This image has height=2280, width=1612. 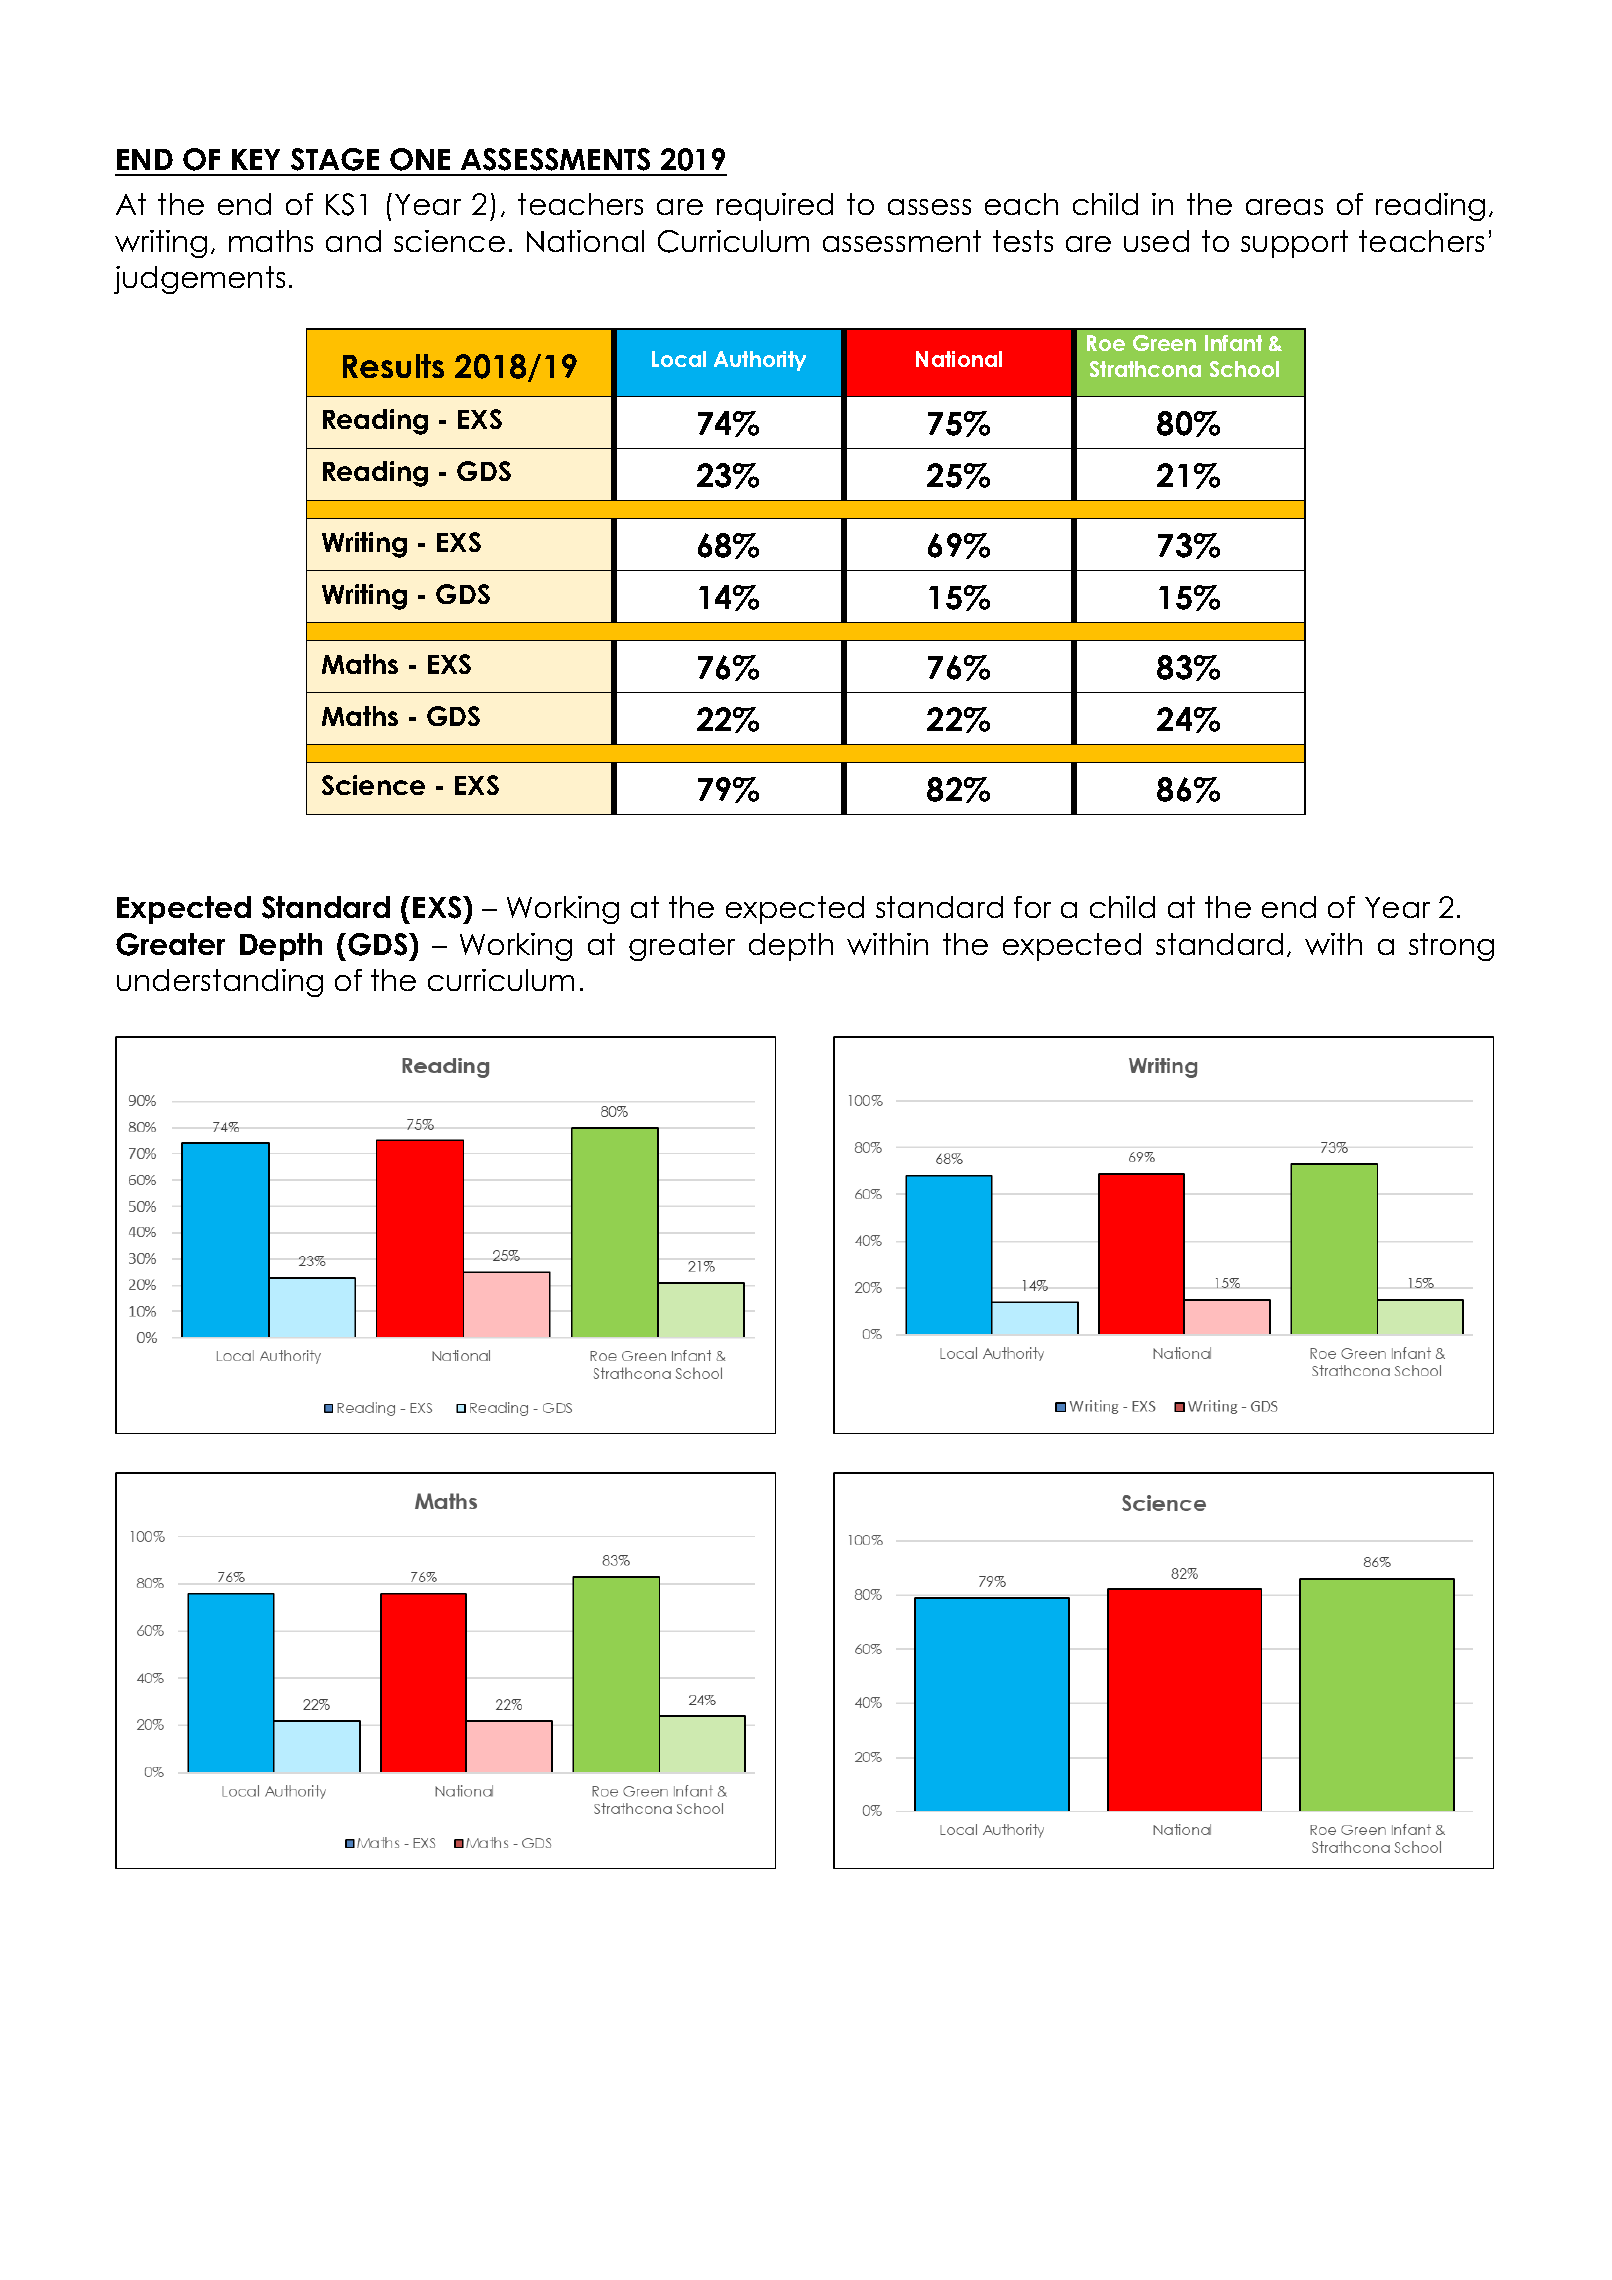 What do you see at coordinates (1032, 907) in the image?
I see `for` at bounding box center [1032, 907].
